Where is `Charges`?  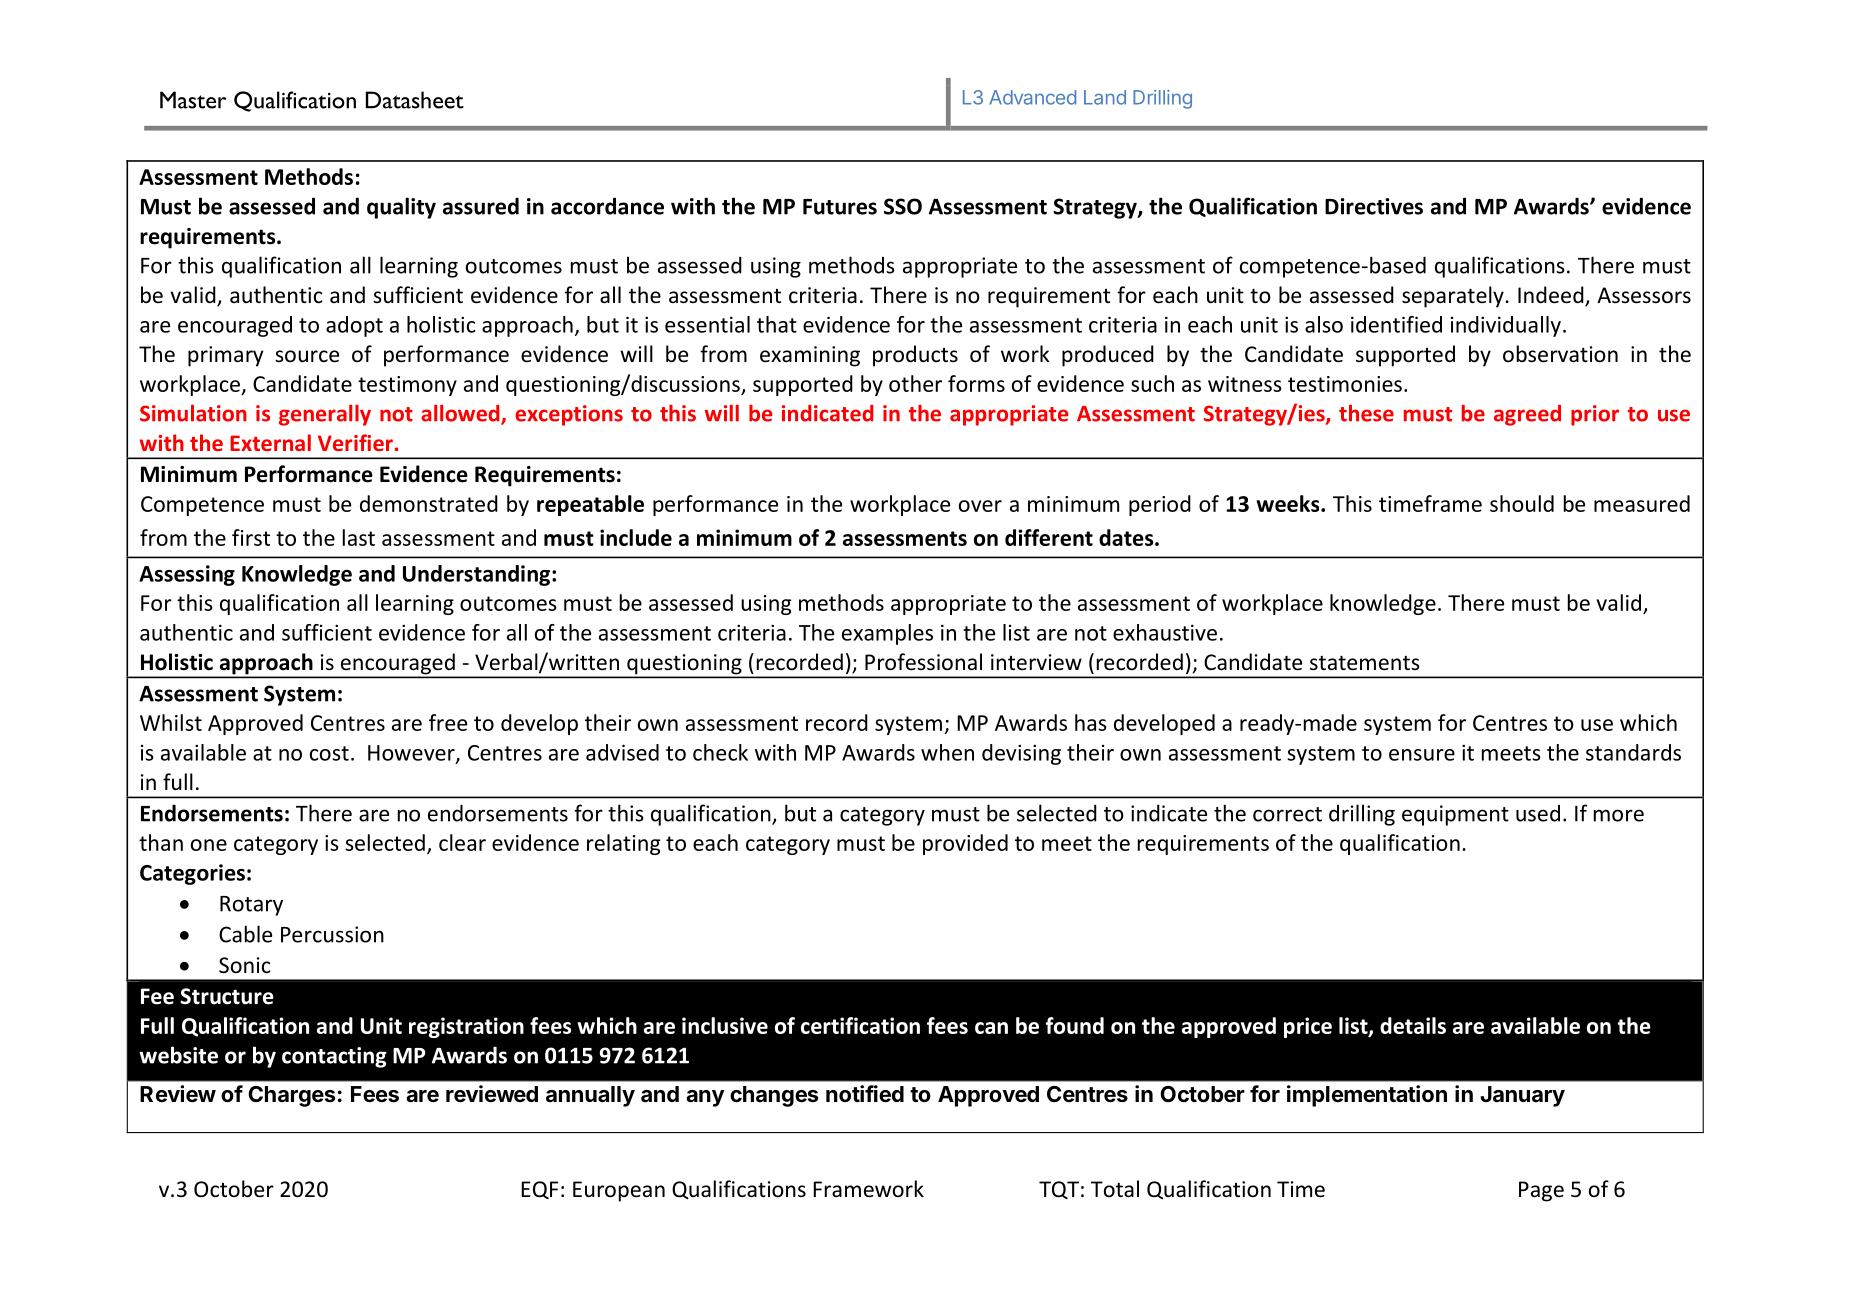
Charges is located at coordinates (291, 1096).
